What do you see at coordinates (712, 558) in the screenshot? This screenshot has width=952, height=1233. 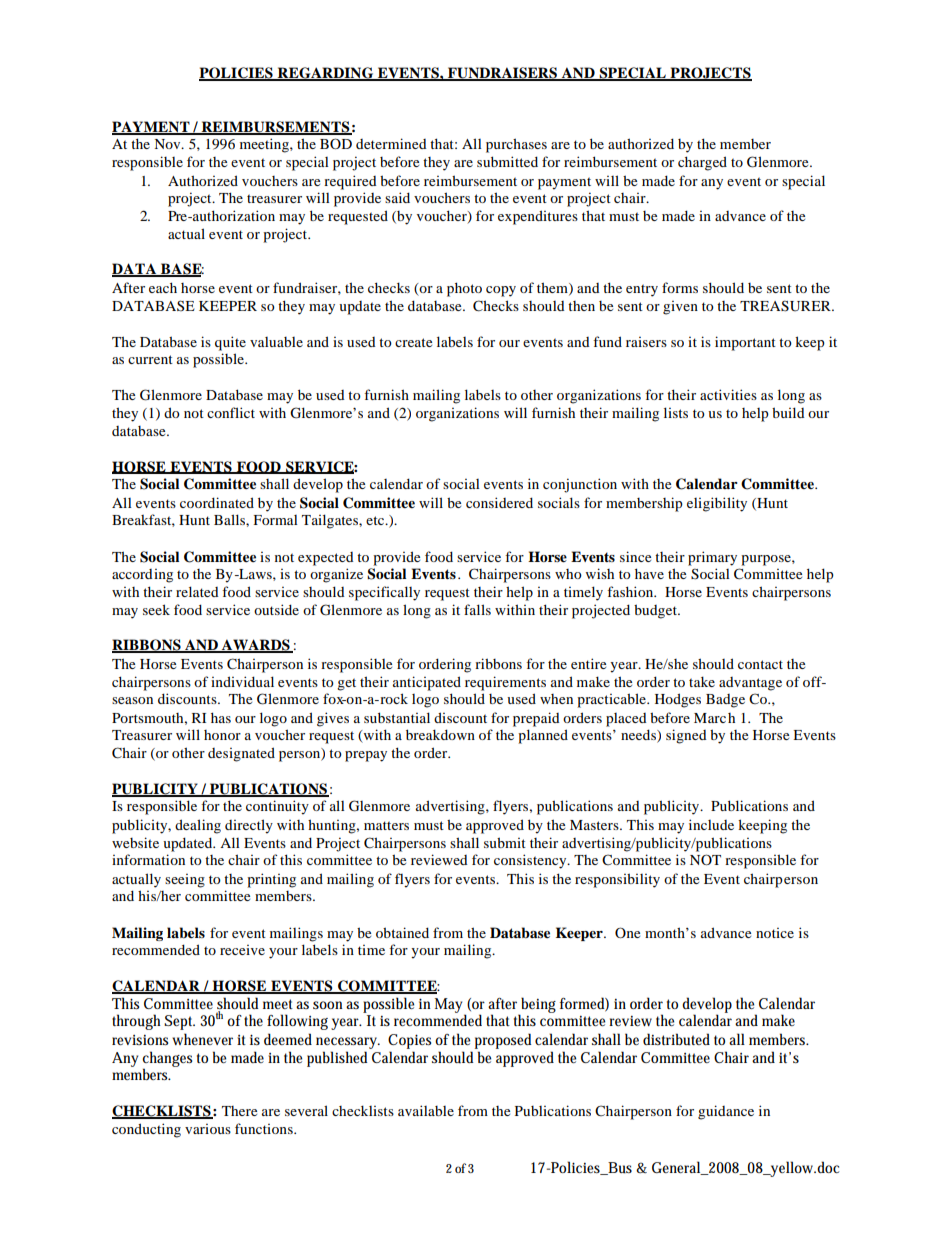 I see `primary` at bounding box center [712, 558].
